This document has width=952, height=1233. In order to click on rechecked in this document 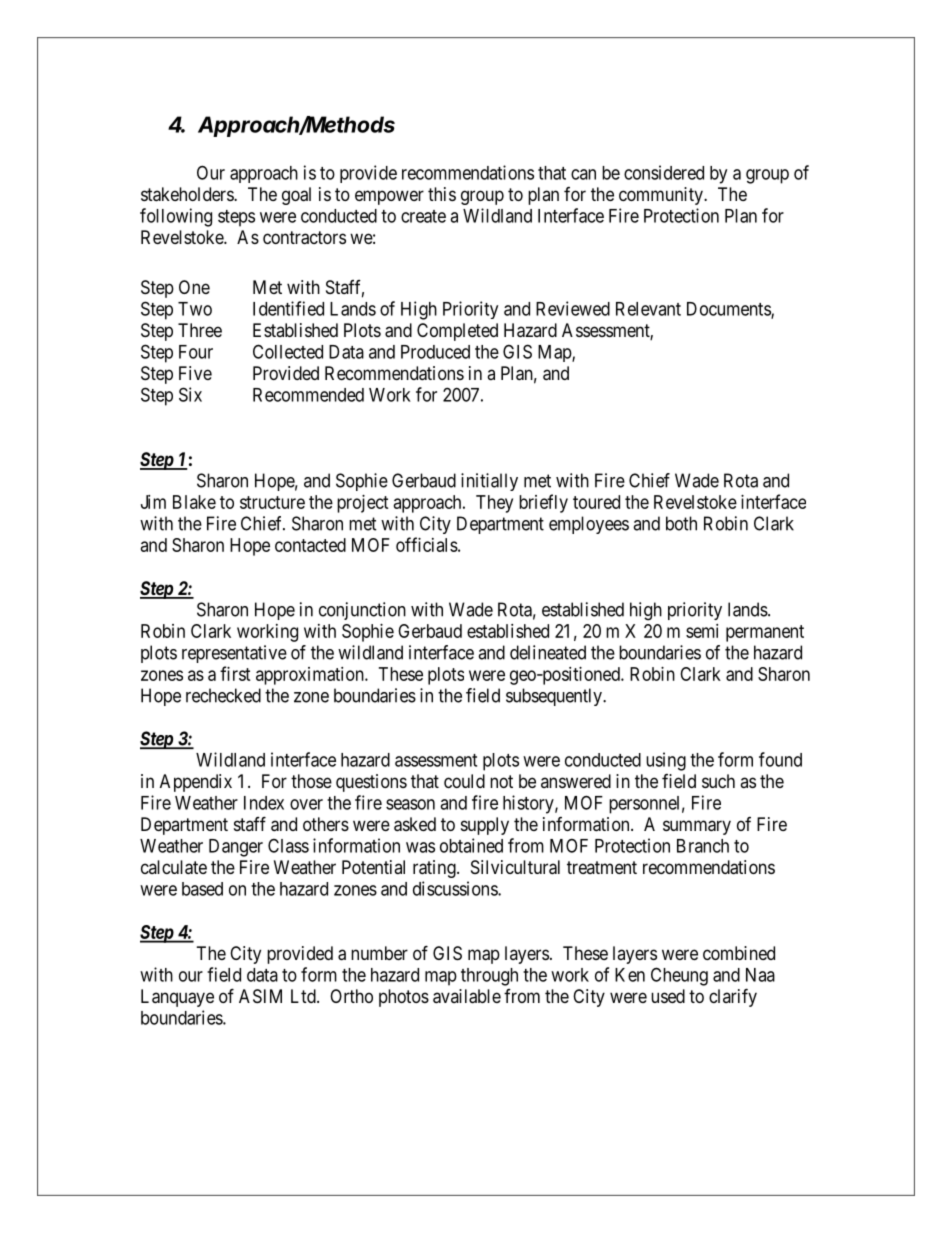, I will do `click(223, 695)`.
